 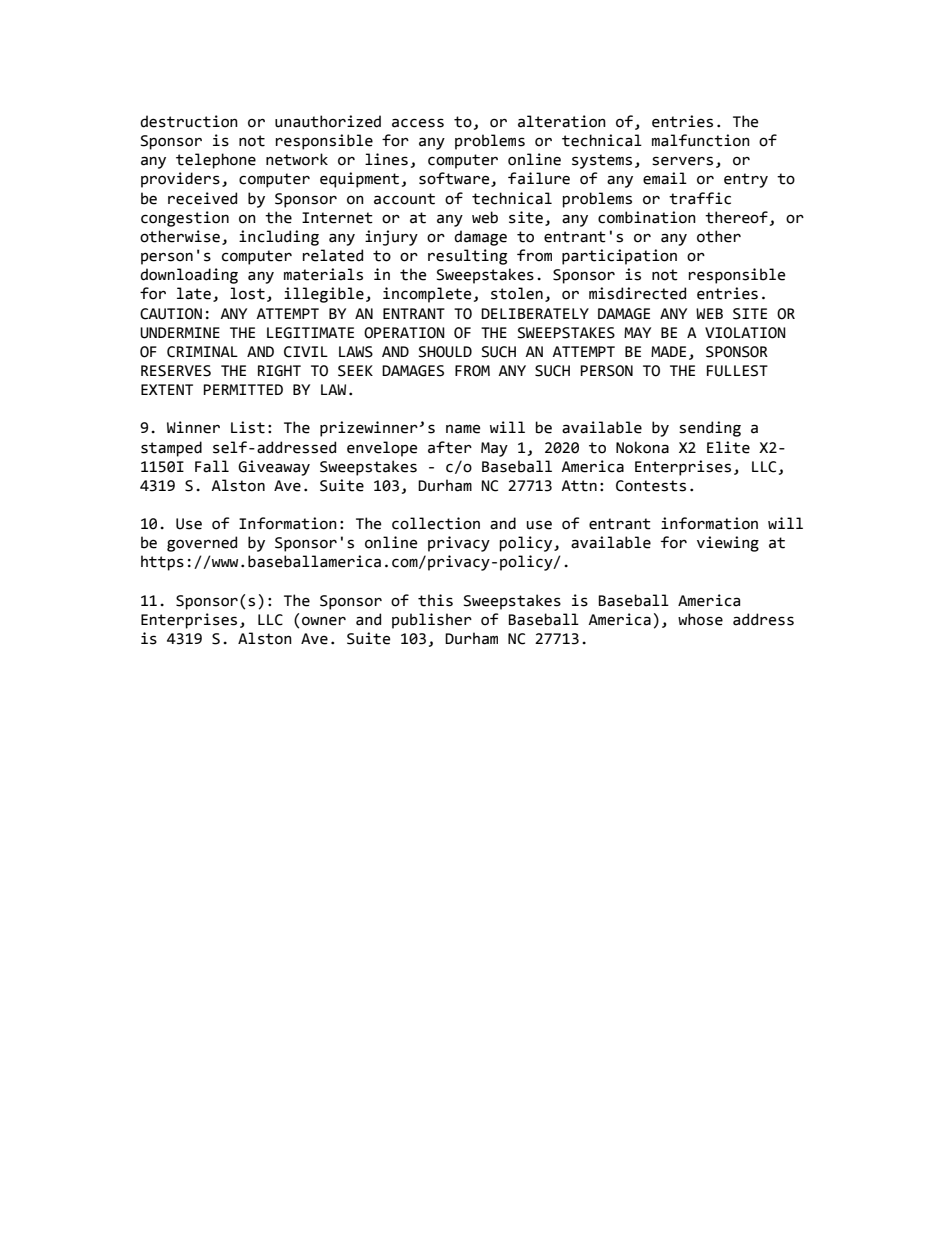 I want to click on resulting, so click(x=467, y=257).
